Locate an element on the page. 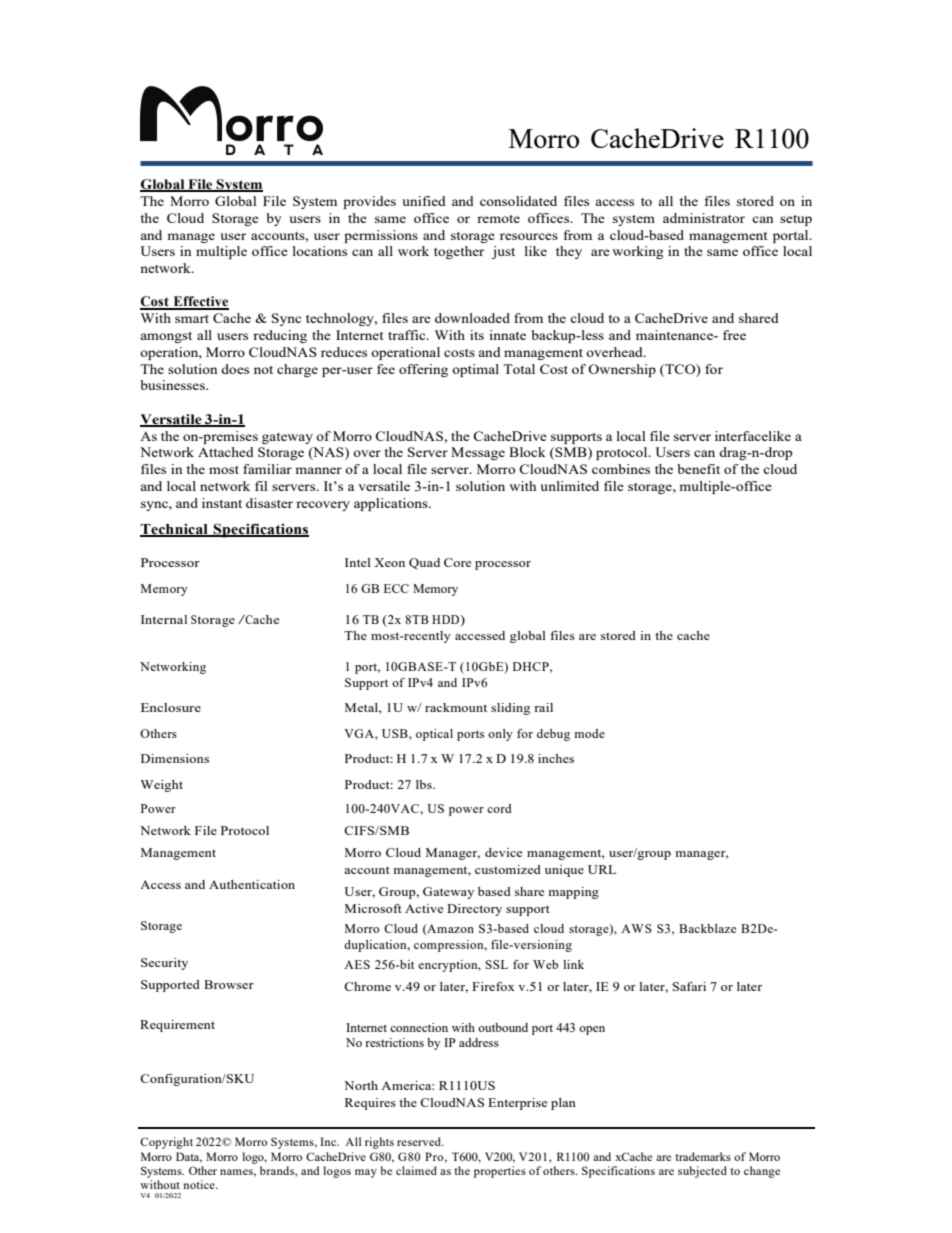 The width and height of the image is (952, 1233). administrator is located at coordinates (704, 218).
